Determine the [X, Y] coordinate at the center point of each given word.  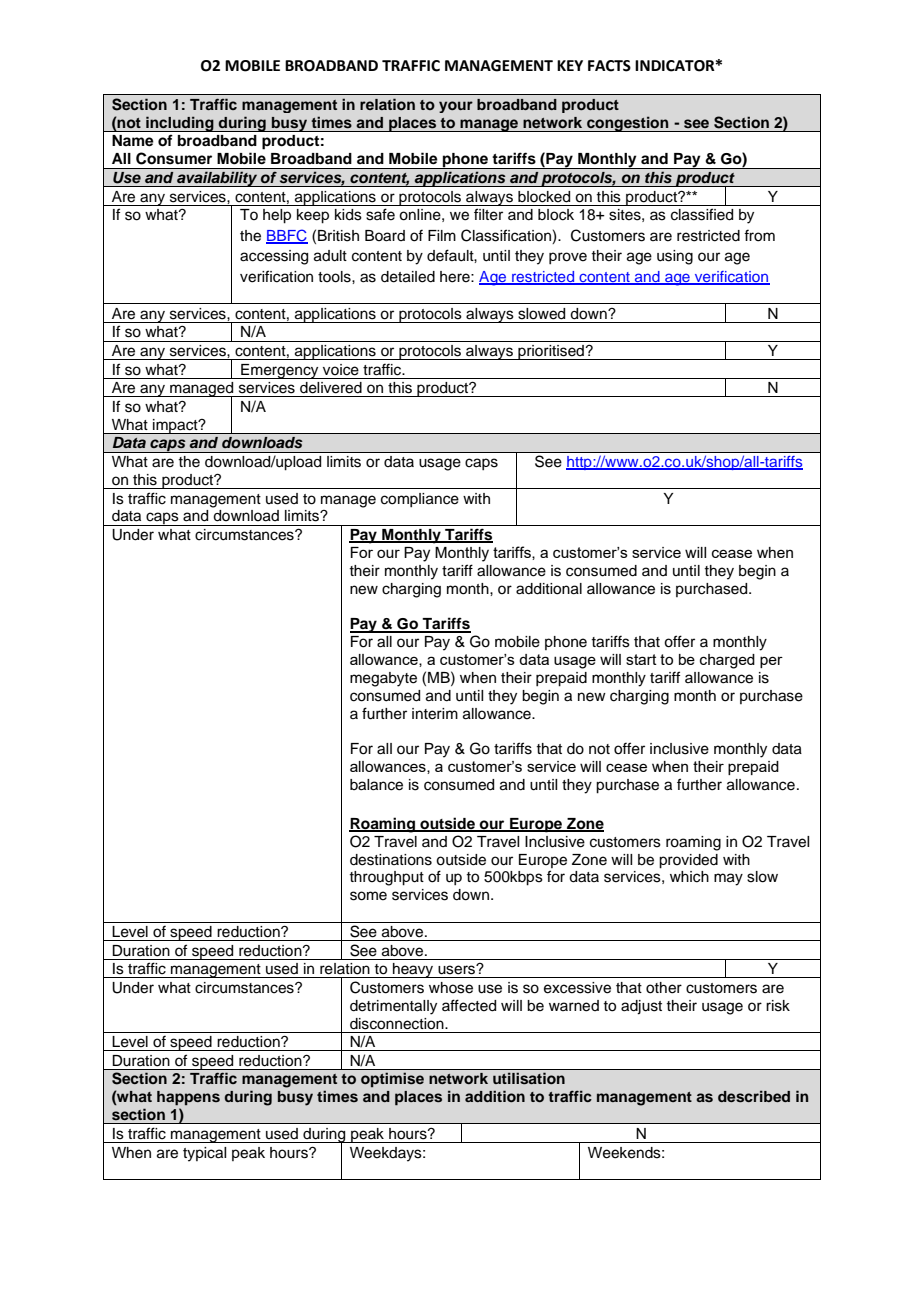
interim [435, 714]
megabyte [383, 679]
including [180, 124]
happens [188, 1098]
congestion [628, 124]
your [456, 107]
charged [727, 661]
